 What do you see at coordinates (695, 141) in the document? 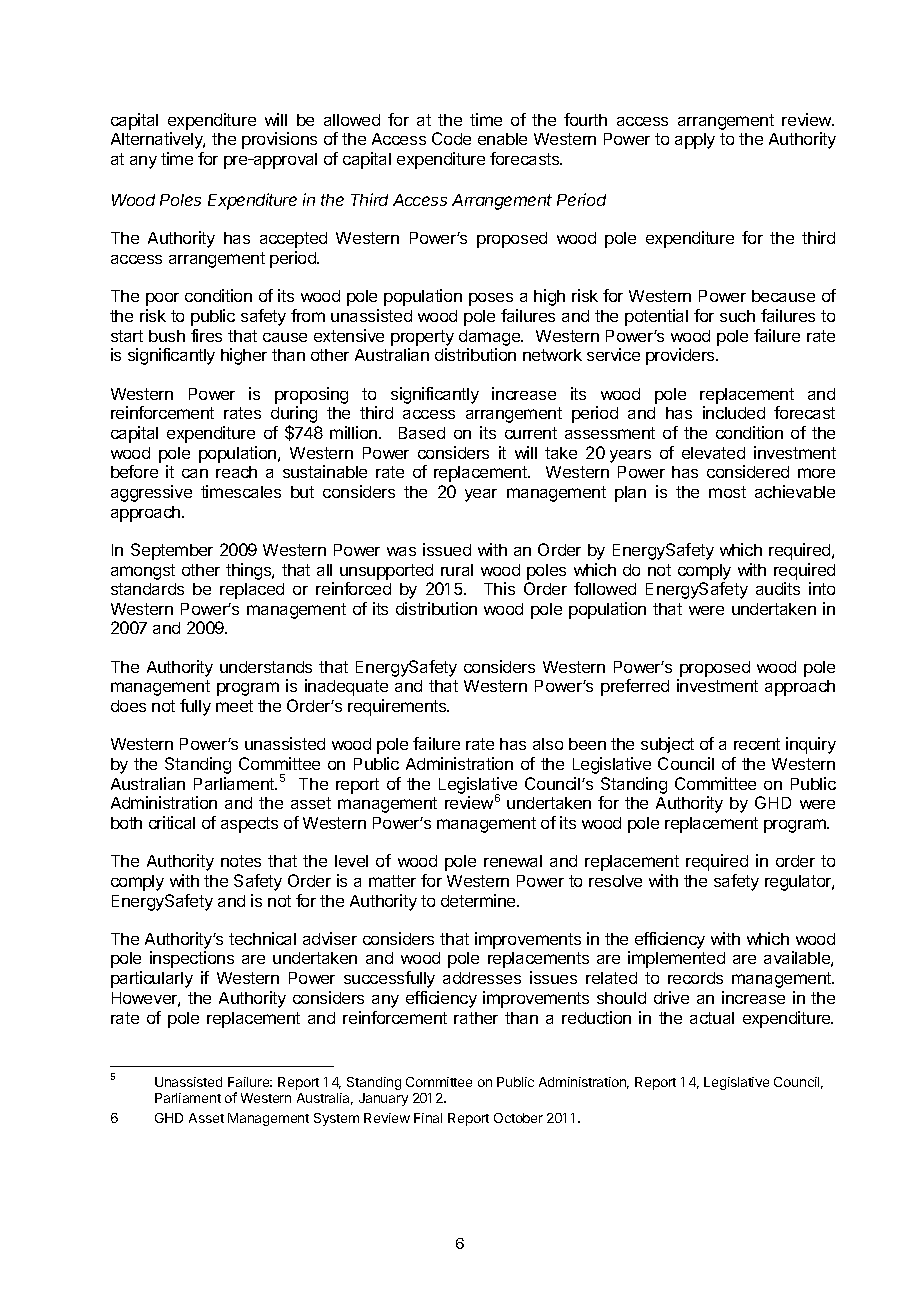
I see `apply` at bounding box center [695, 141].
